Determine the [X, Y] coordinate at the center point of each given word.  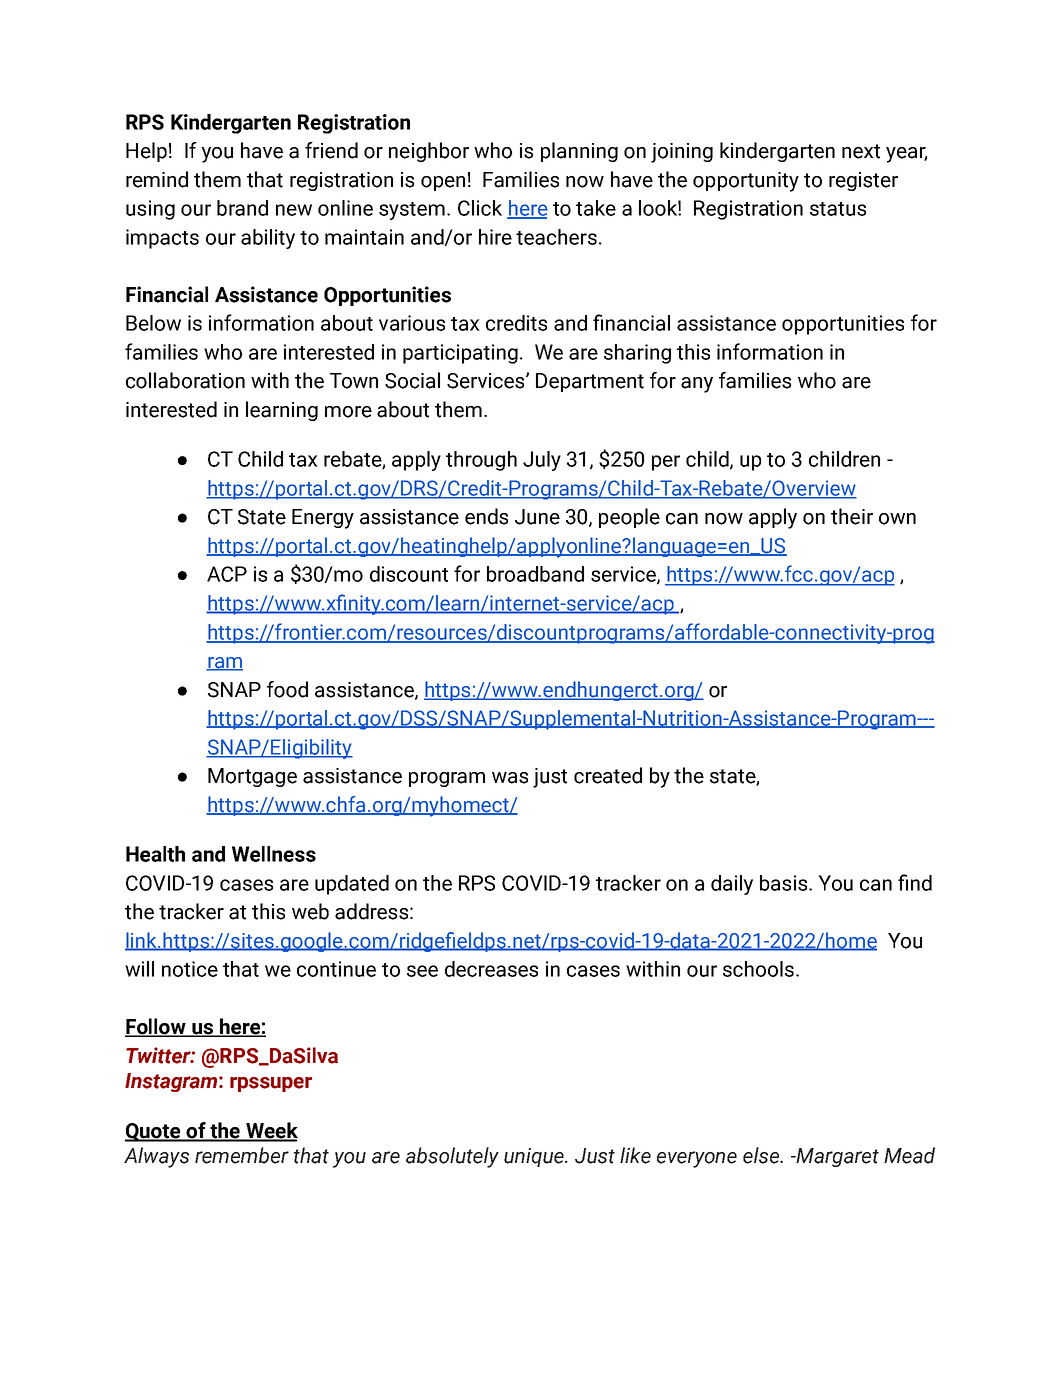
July [542, 461]
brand [242, 208]
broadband [535, 574]
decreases [491, 969]
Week [271, 1131]
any [697, 385]
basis [785, 883]
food [287, 689]
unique [535, 1157]
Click [480, 208]
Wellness [274, 854]
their [852, 516]
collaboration [185, 380]
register [863, 181]
